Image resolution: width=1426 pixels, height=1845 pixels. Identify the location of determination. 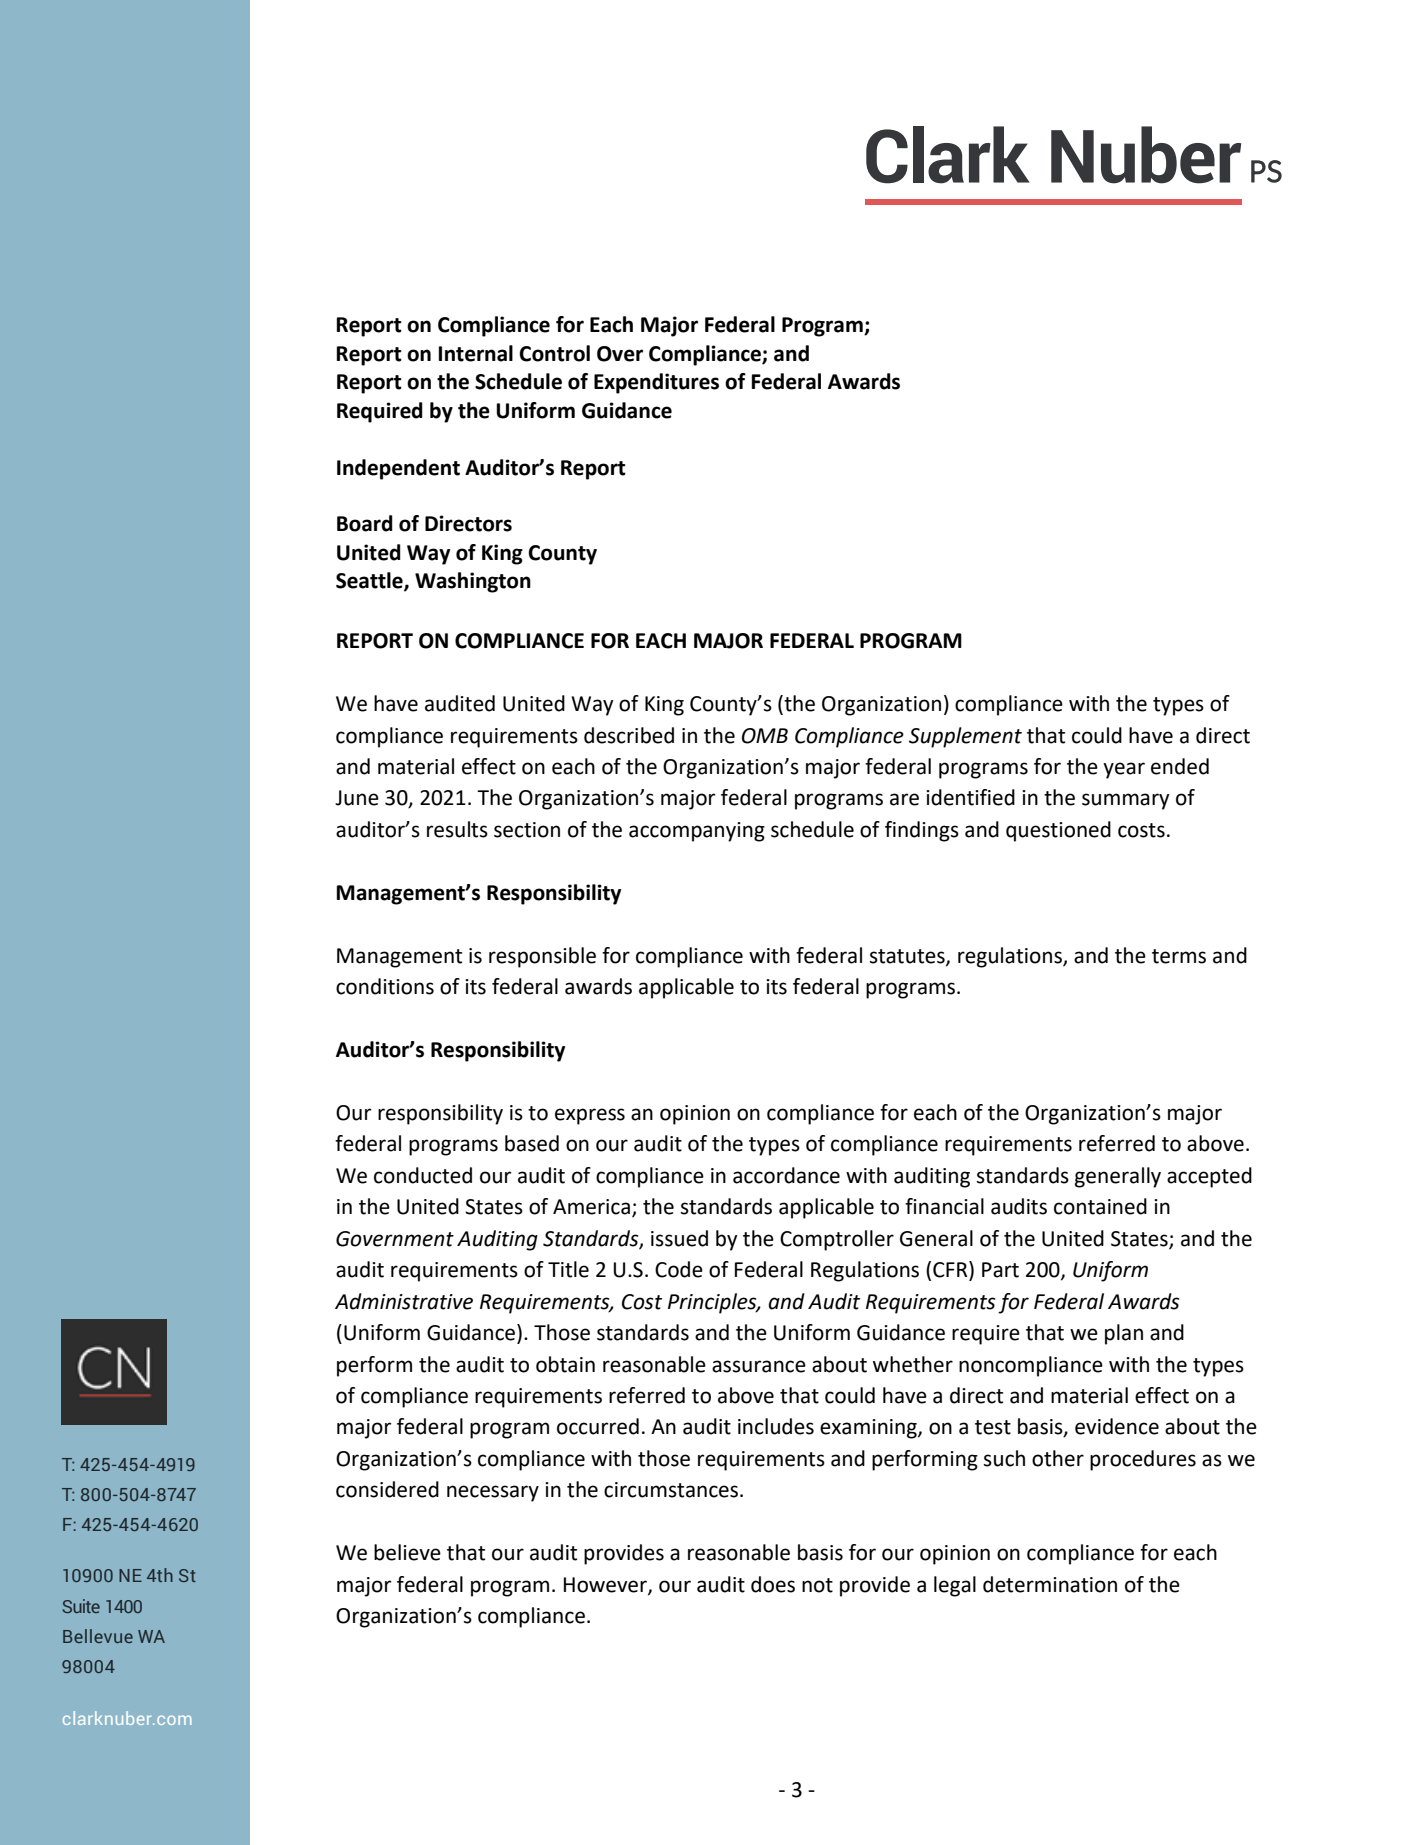
(1050, 1584).
